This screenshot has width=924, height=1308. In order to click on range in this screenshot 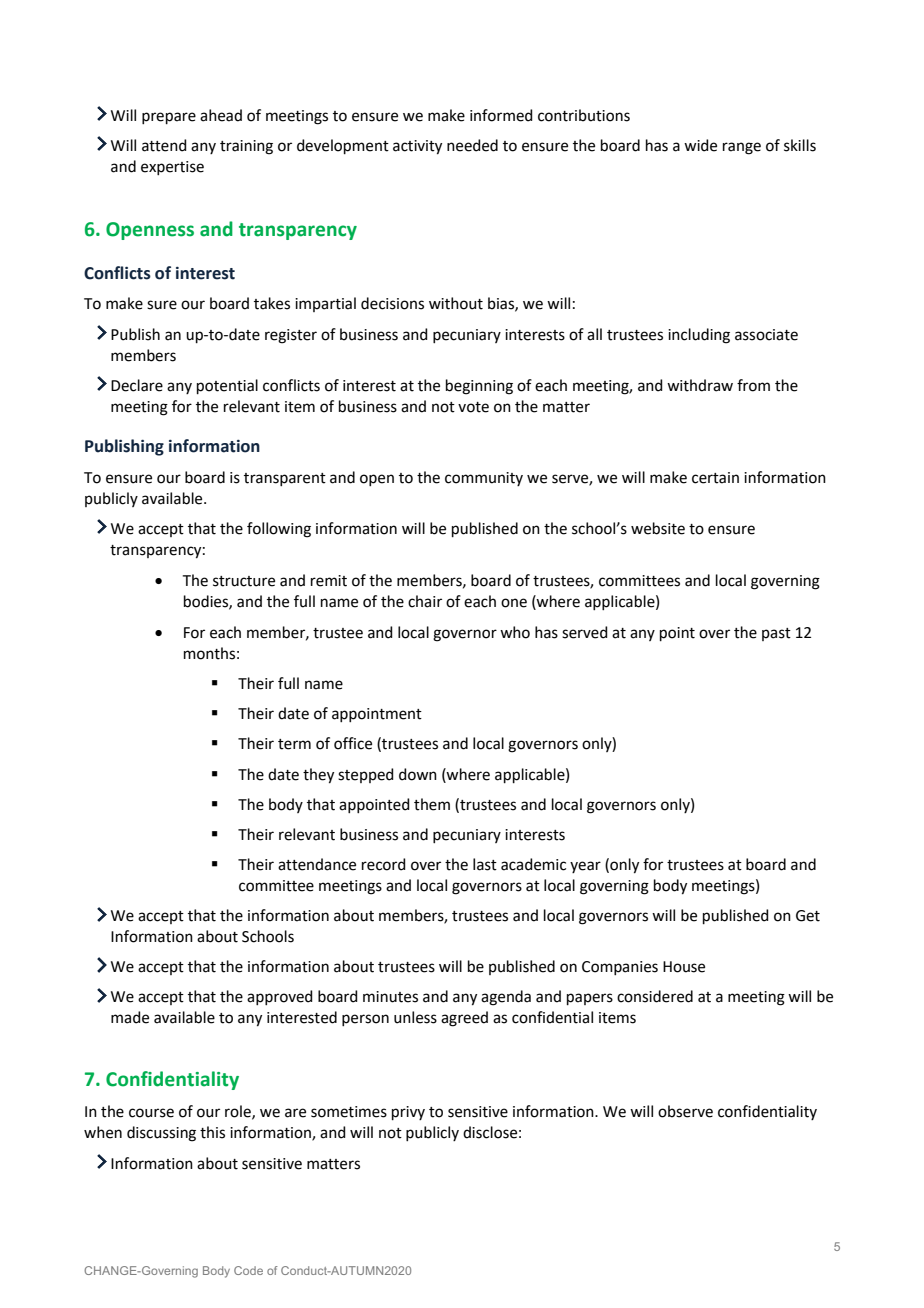, I will do `click(742, 148)`.
